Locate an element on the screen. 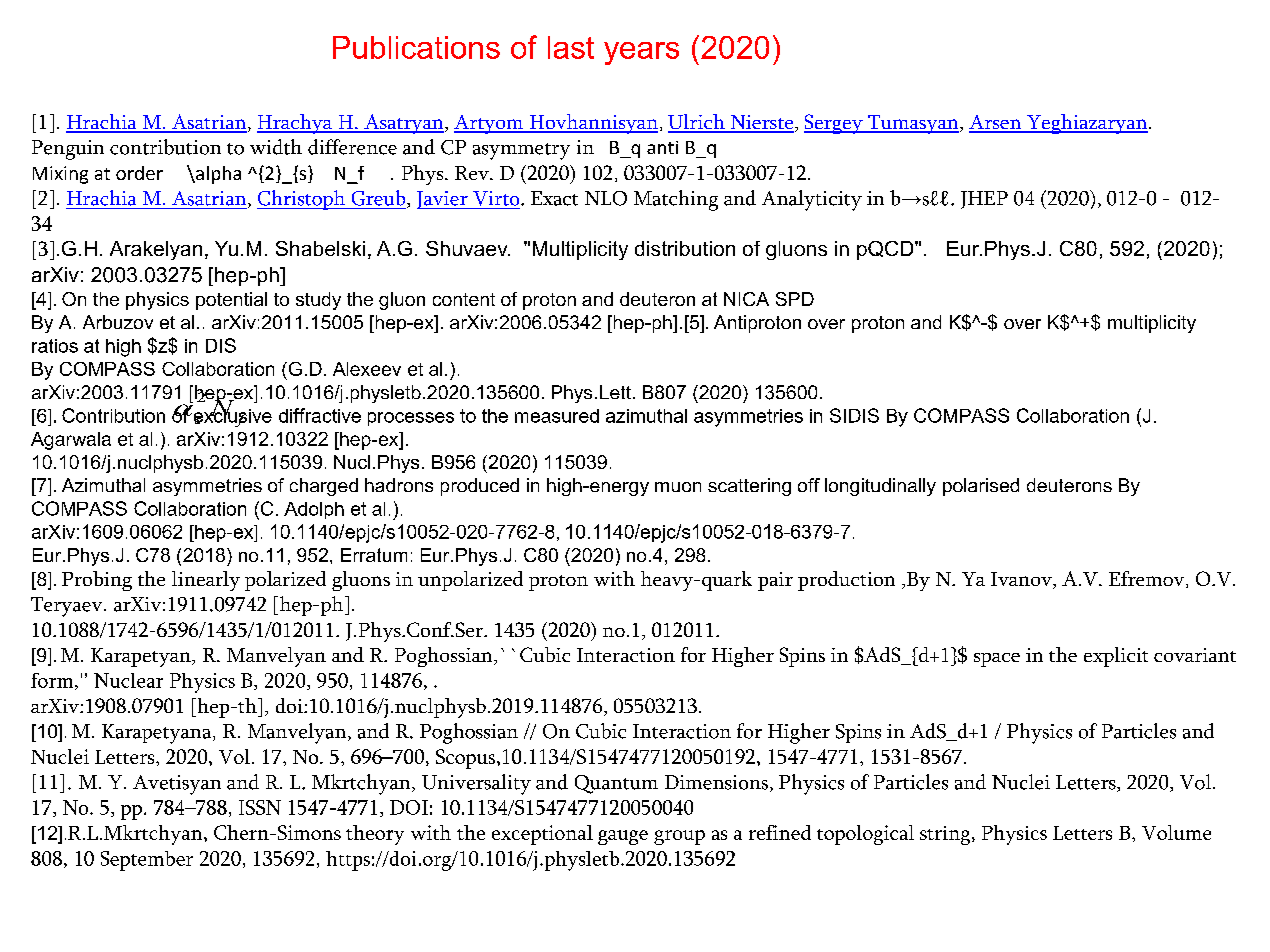  SPD is located at coordinates (795, 299).
